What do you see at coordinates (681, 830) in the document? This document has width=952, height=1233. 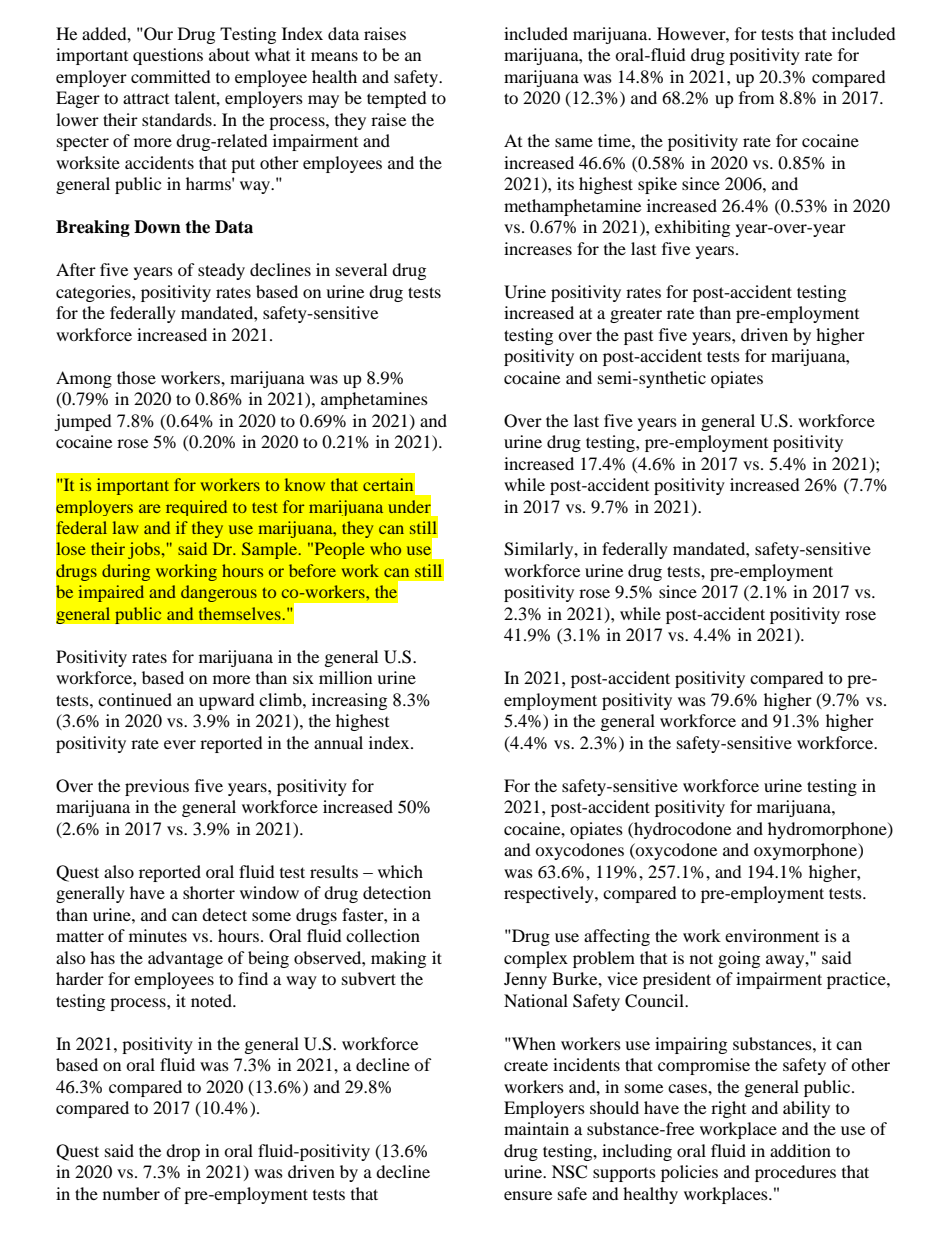 I see `hydrocodone` at bounding box center [681, 830].
